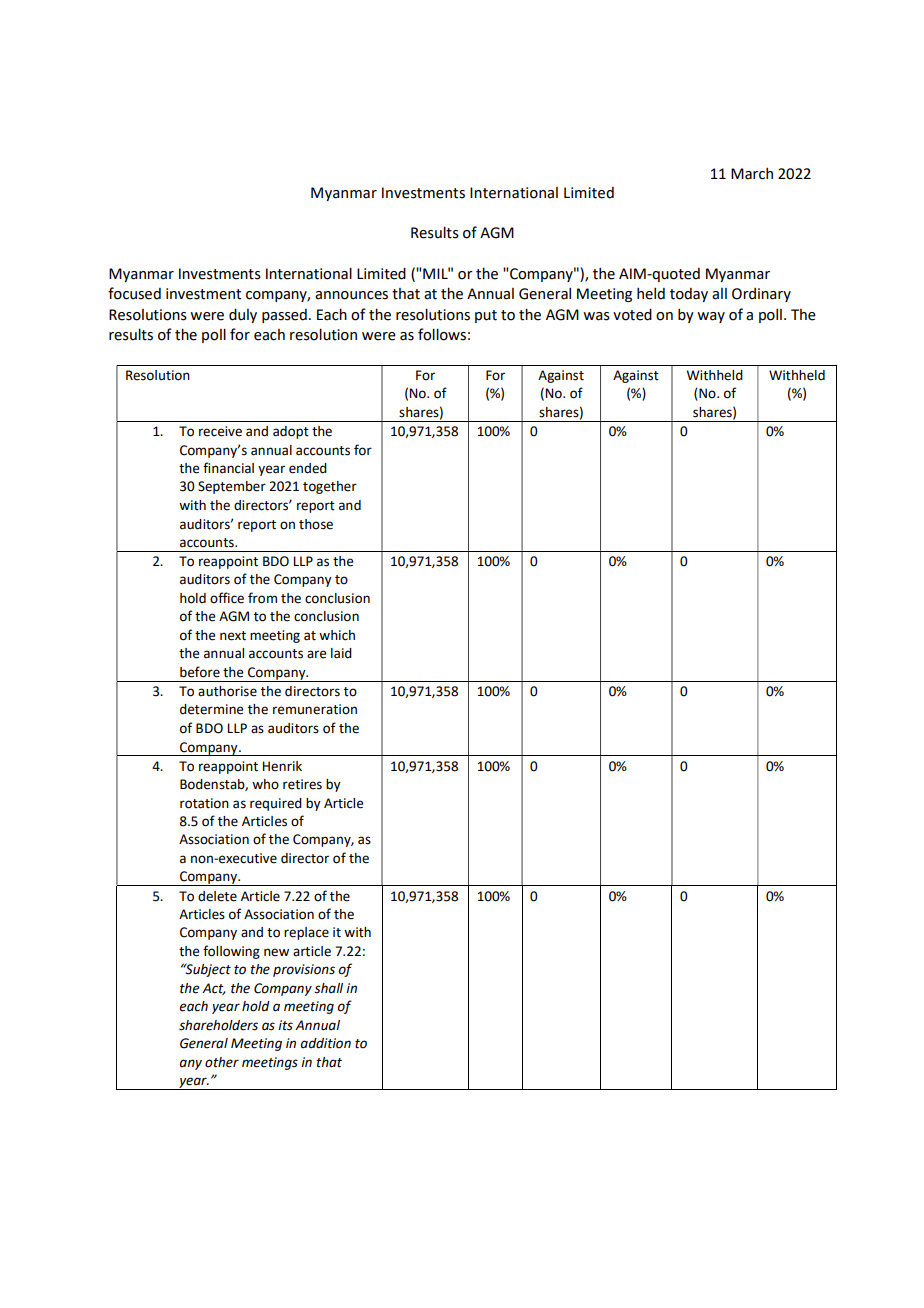 This document has width=924, height=1308. I want to click on other, so click(222, 1062).
